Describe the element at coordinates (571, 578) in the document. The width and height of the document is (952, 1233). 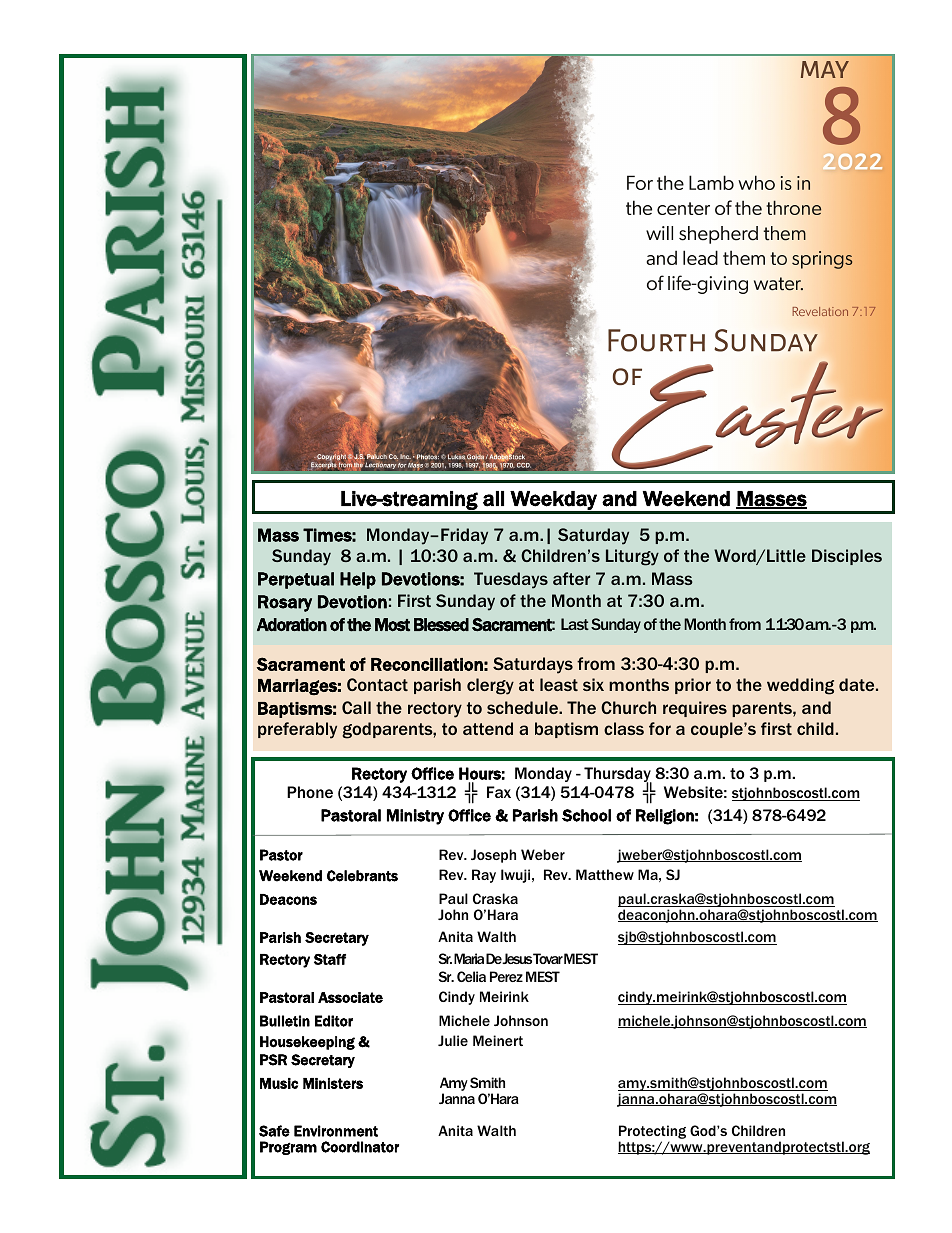
I see `after` at that location.
